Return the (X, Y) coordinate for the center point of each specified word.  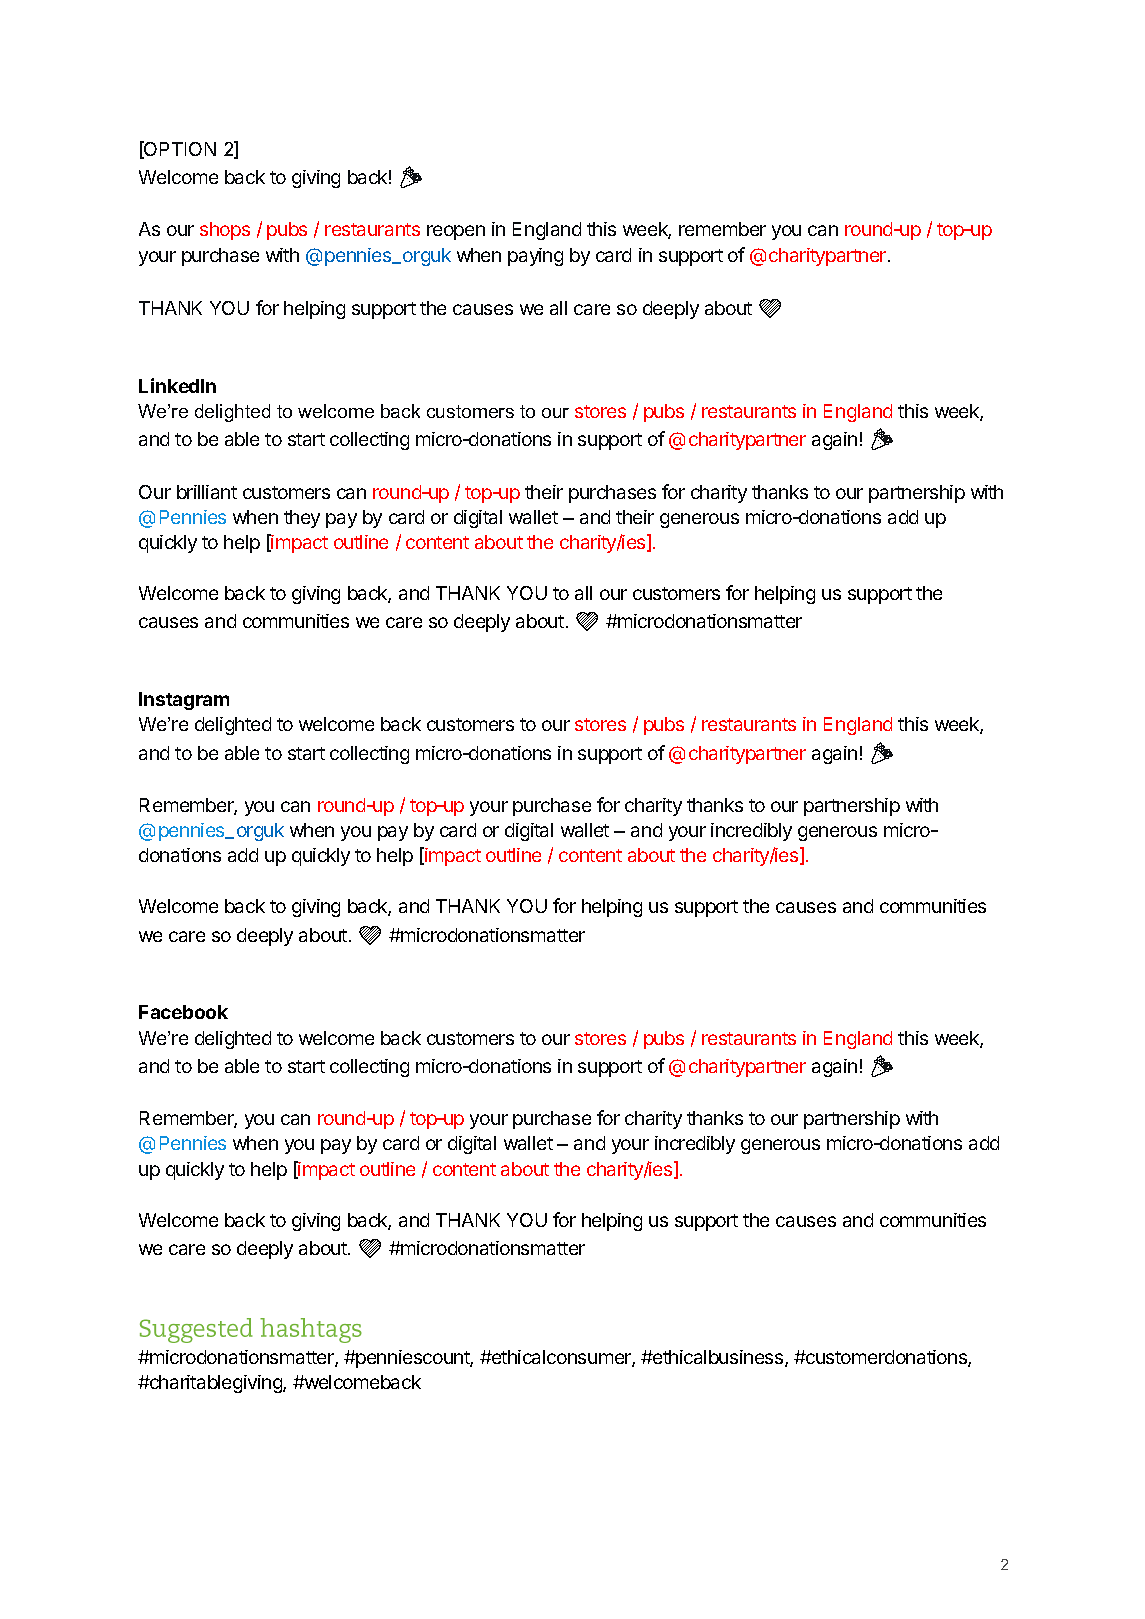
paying (535, 257)
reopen (456, 232)
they (302, 519)
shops (225, 231)
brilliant (207, 492)
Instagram (184, 701)
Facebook (183, 1012)
